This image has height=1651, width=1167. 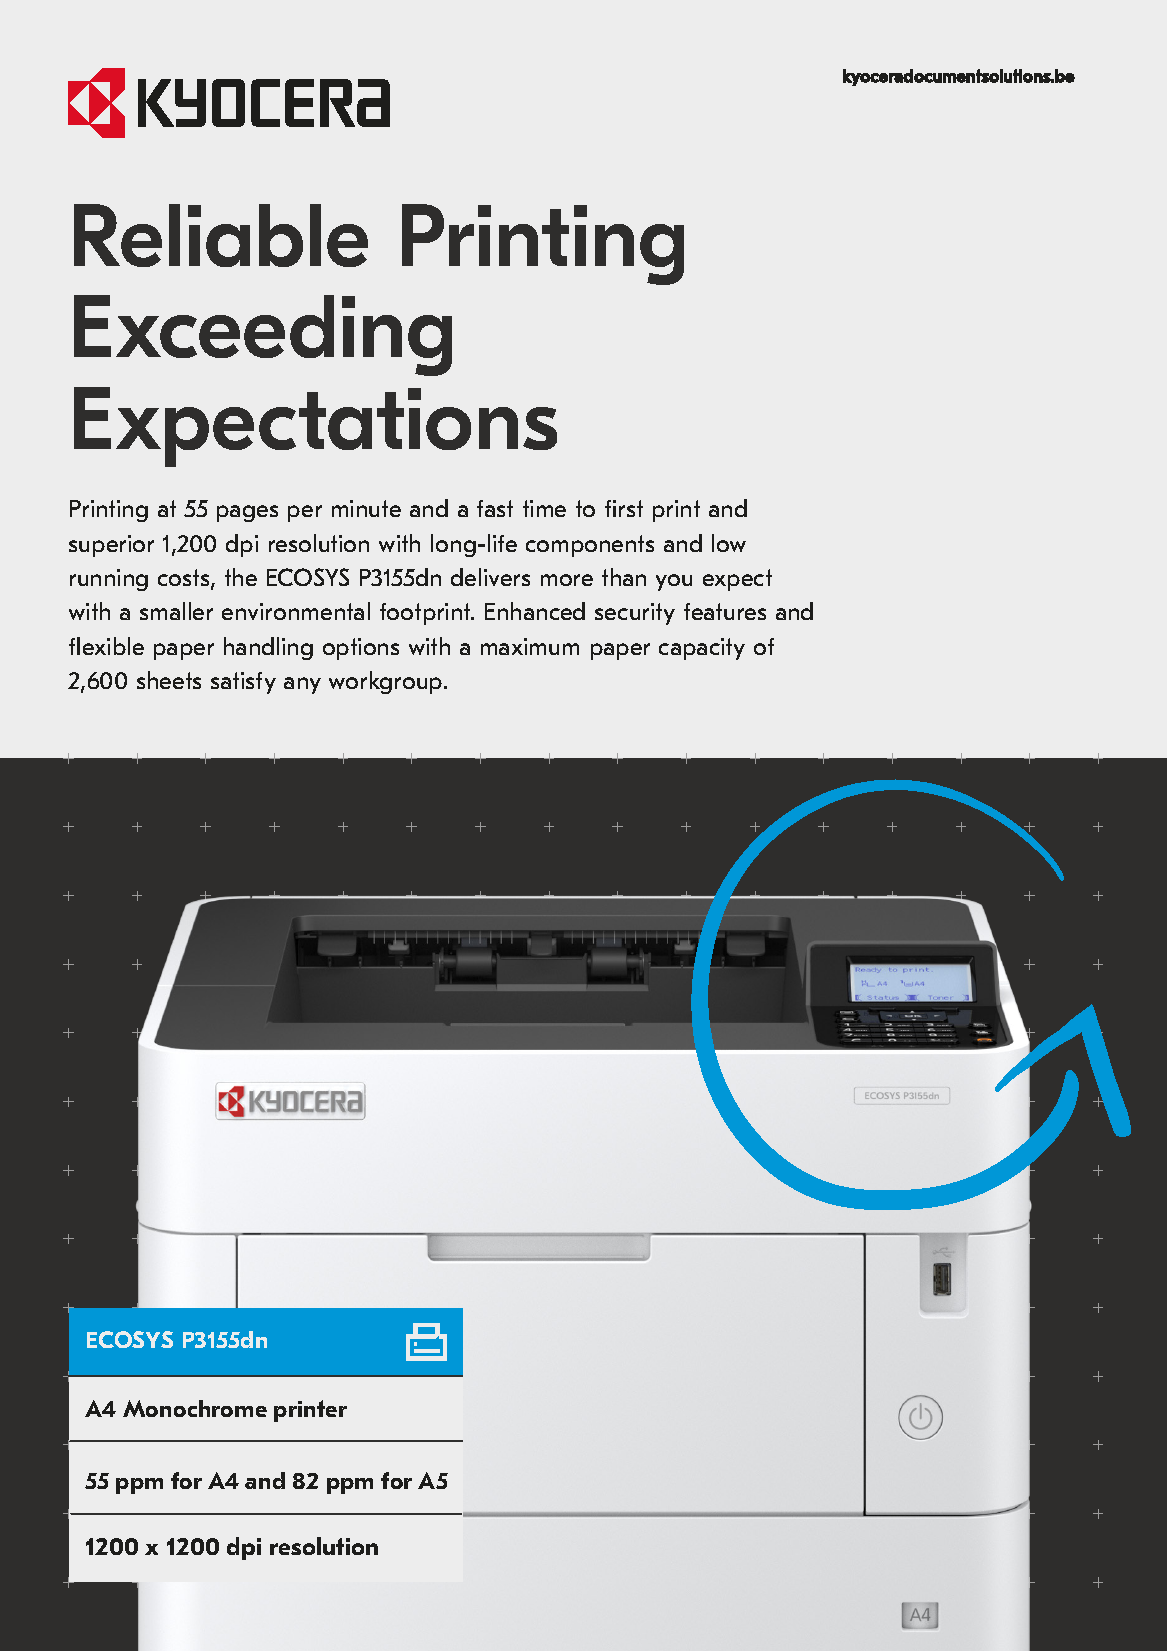 What do you see at coordinates (702, 649) in the image?
I see `capacity` at bounding box center [702, 649].
